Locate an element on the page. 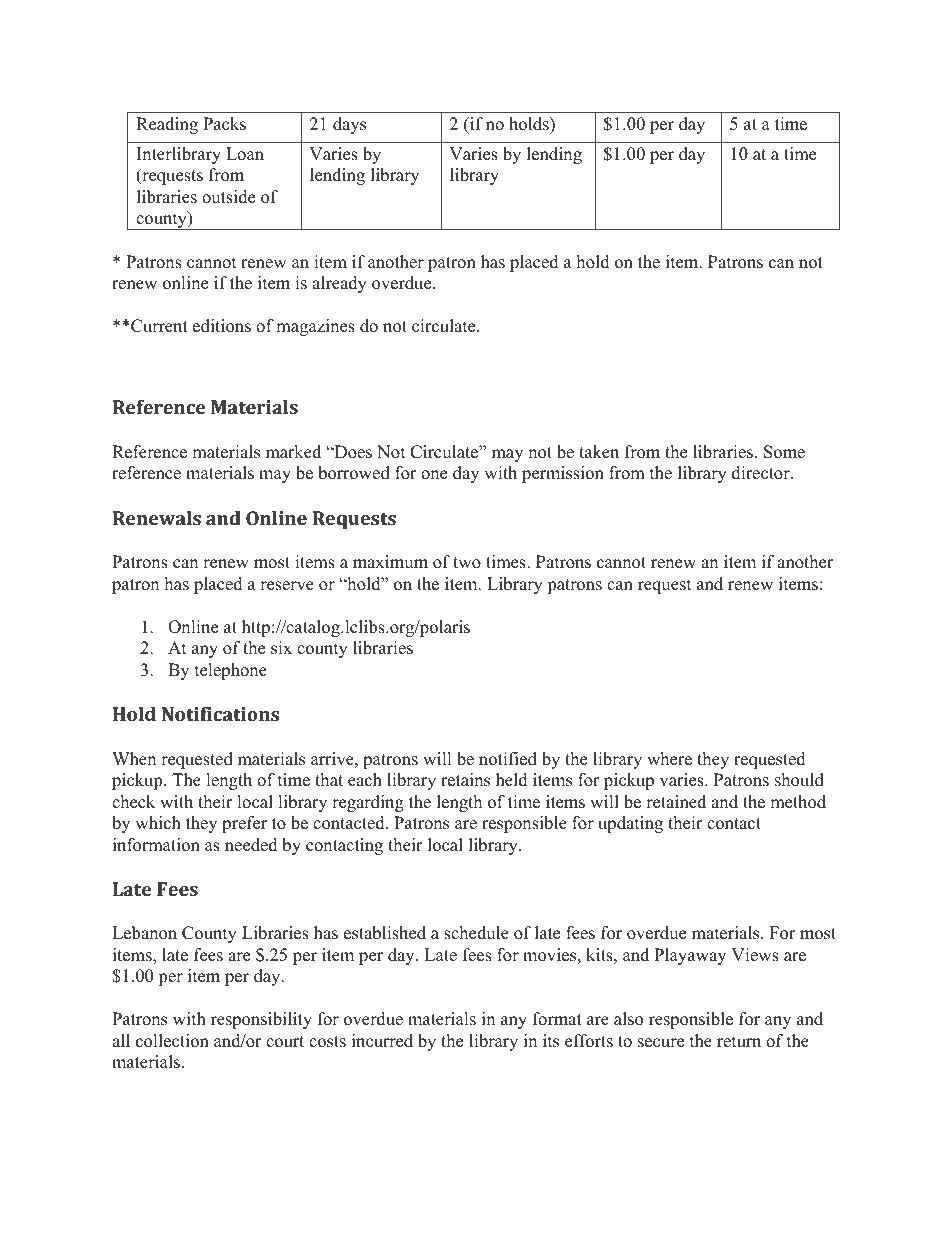  Loan is located at coordinates (245, 154).
